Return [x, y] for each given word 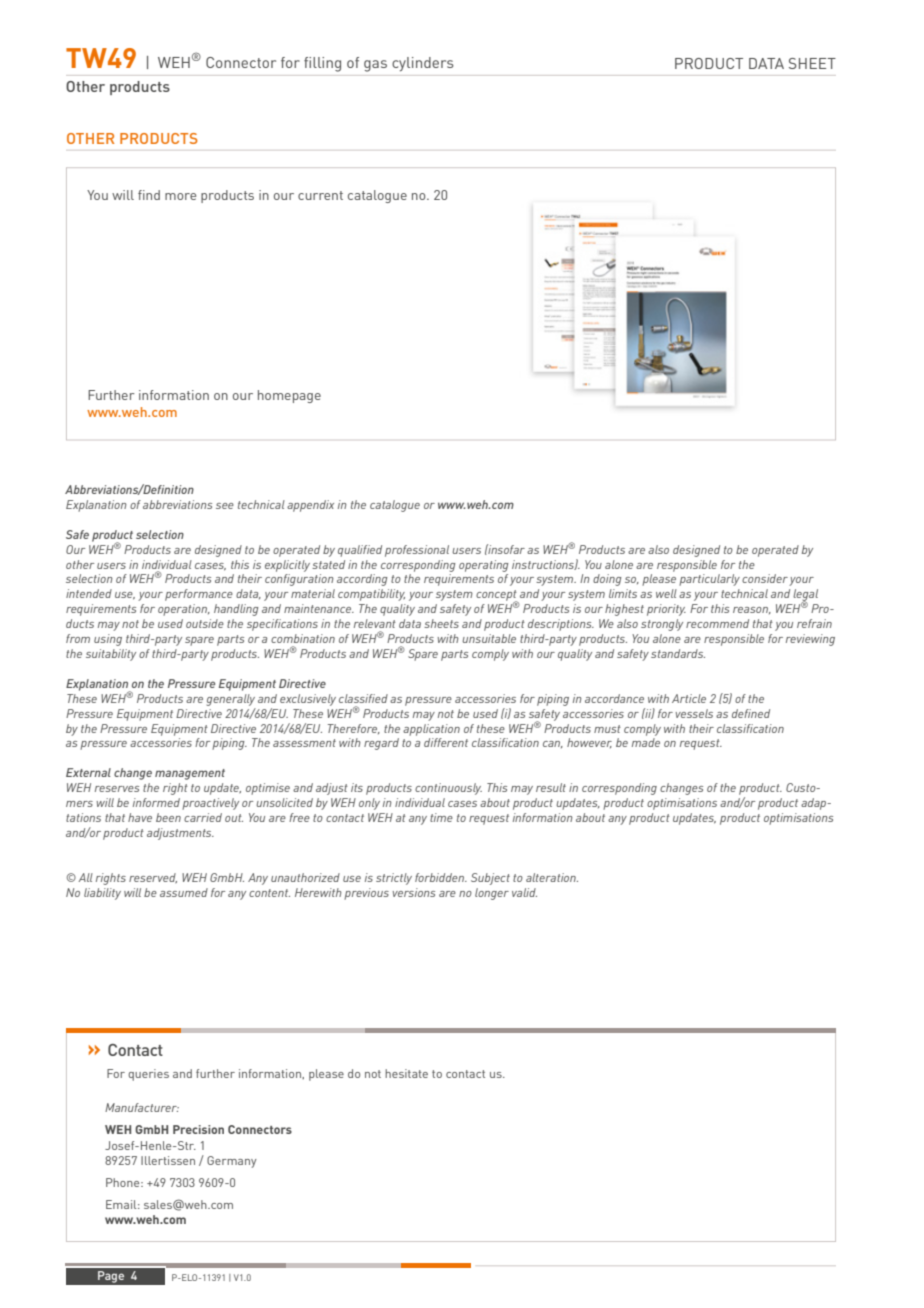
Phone [124, 1182]
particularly [709, 580]
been [168, 817]
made [646, 742]
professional [417, 551]
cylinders [423, 64]
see [225, 506]
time [441, 817]
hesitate [406, 1073]
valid [524, 892]
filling [322, 64]
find [149, 195]
